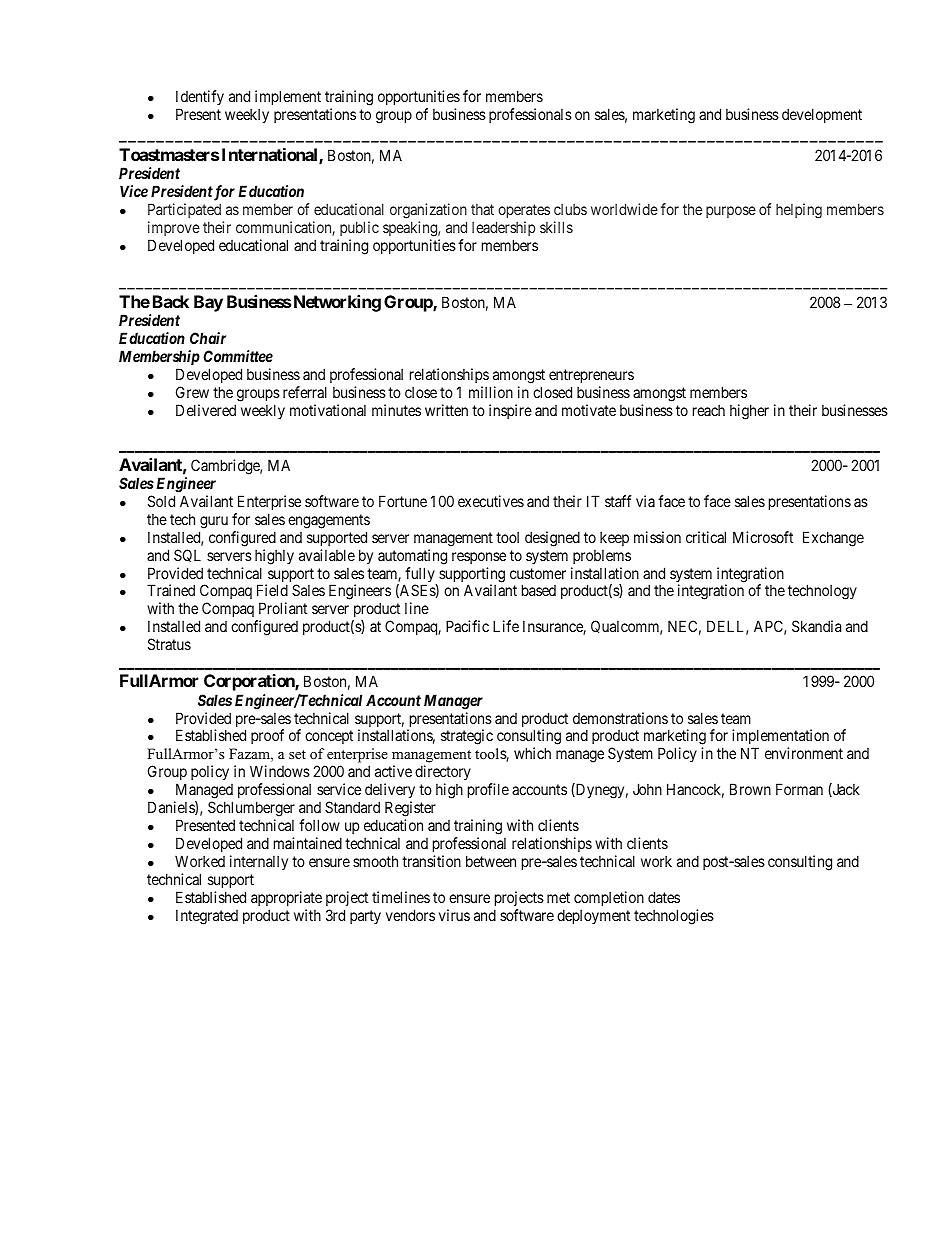  Describe the element at coordinates (200, 99) in the page. I see `Identify` at that location.
